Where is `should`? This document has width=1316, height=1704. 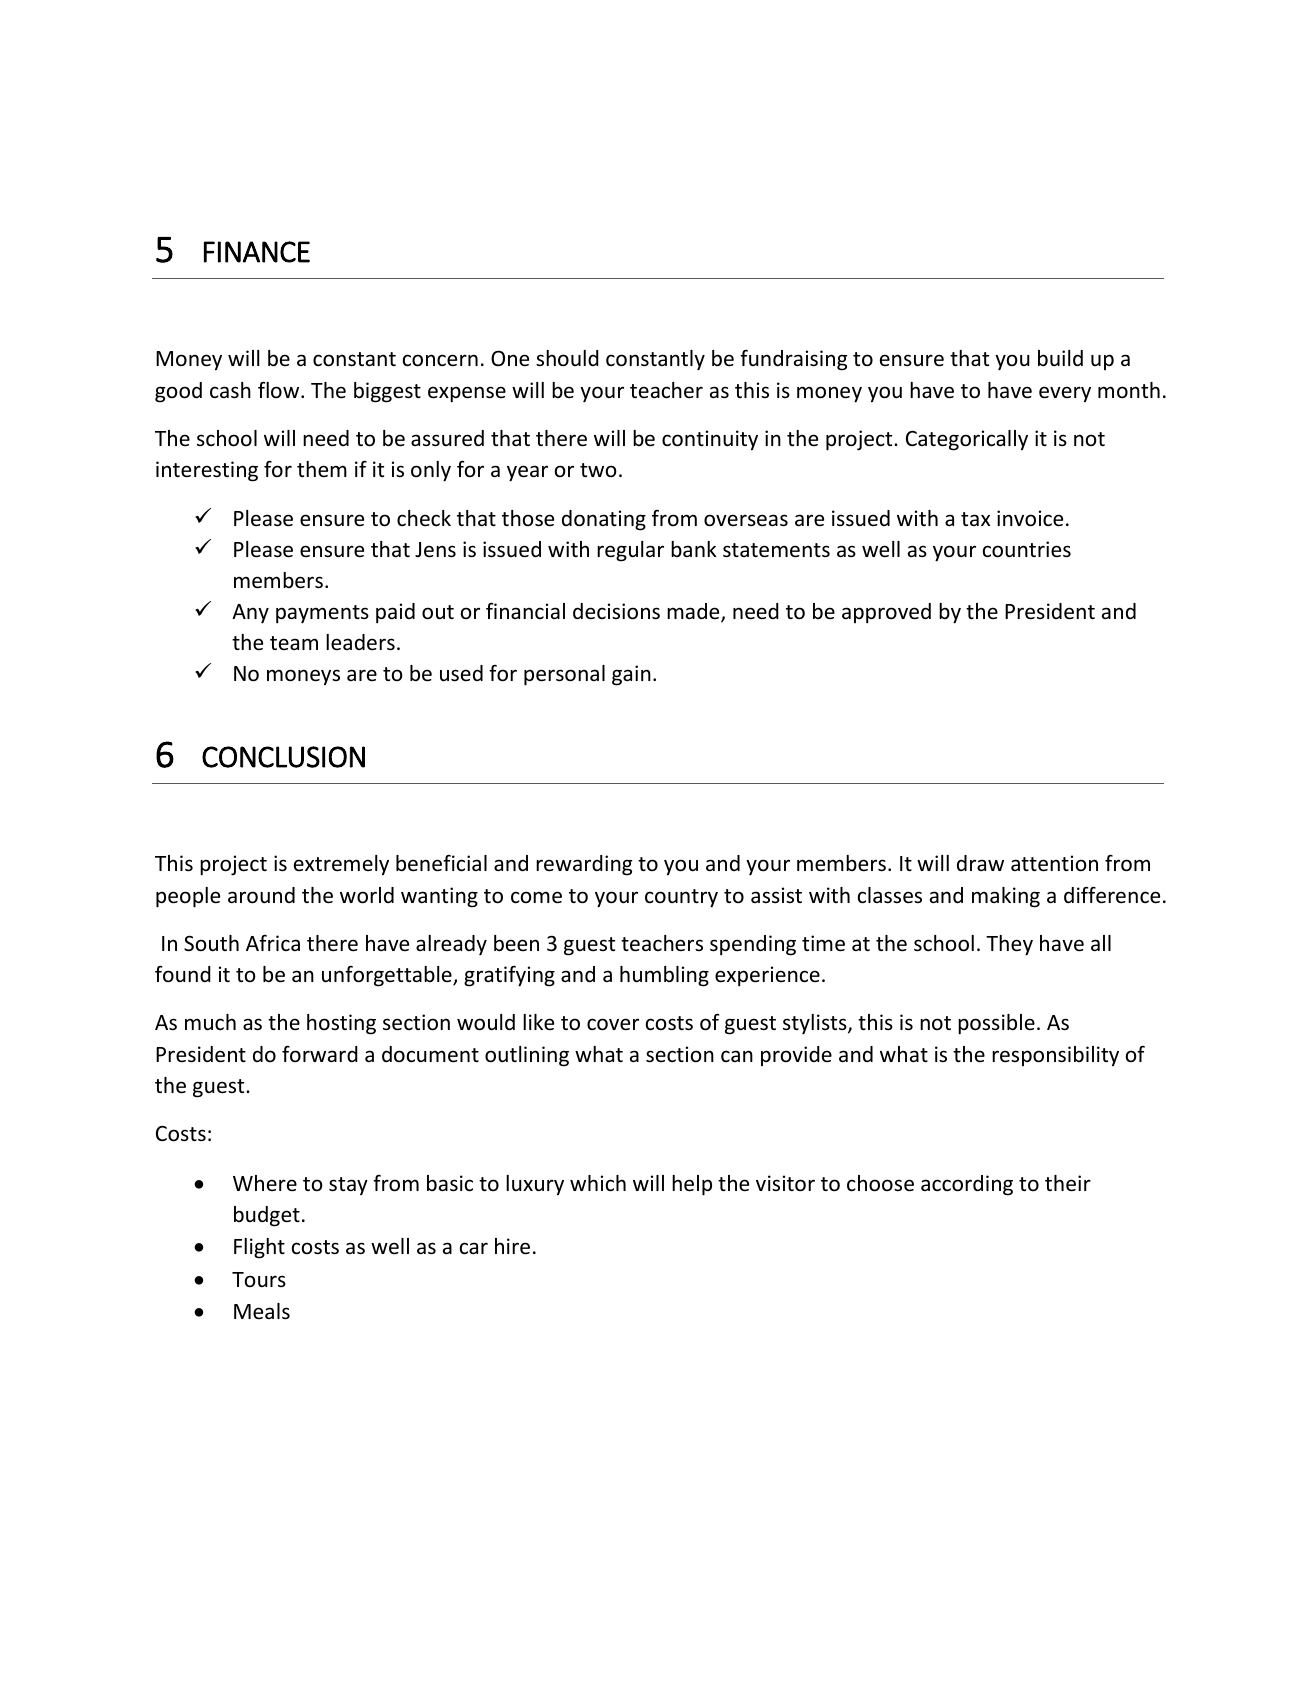
should is located at coordinates (567, 358).
